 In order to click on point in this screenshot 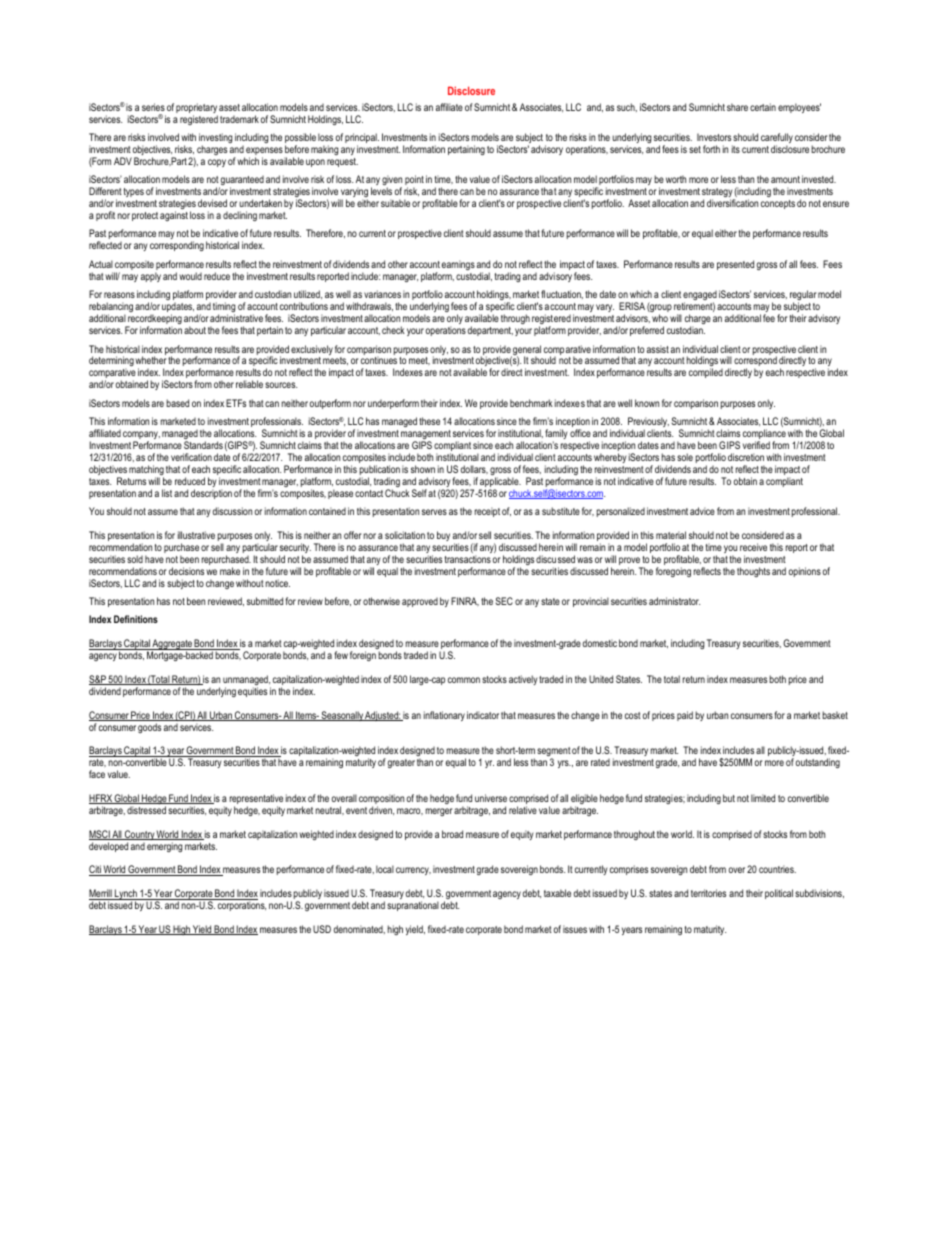, I will do `click(414, 181)`.
